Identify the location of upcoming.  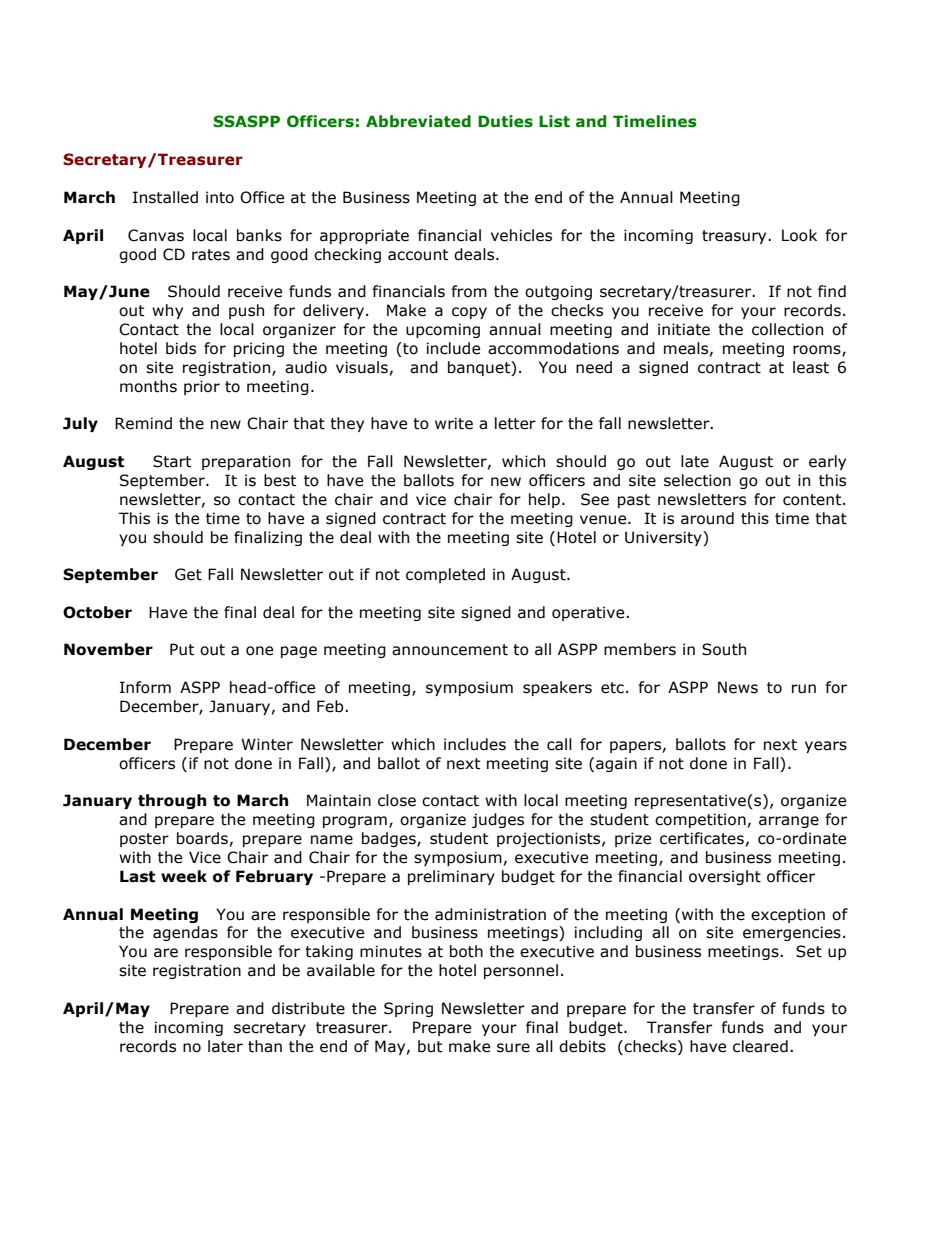
(443, 330).
